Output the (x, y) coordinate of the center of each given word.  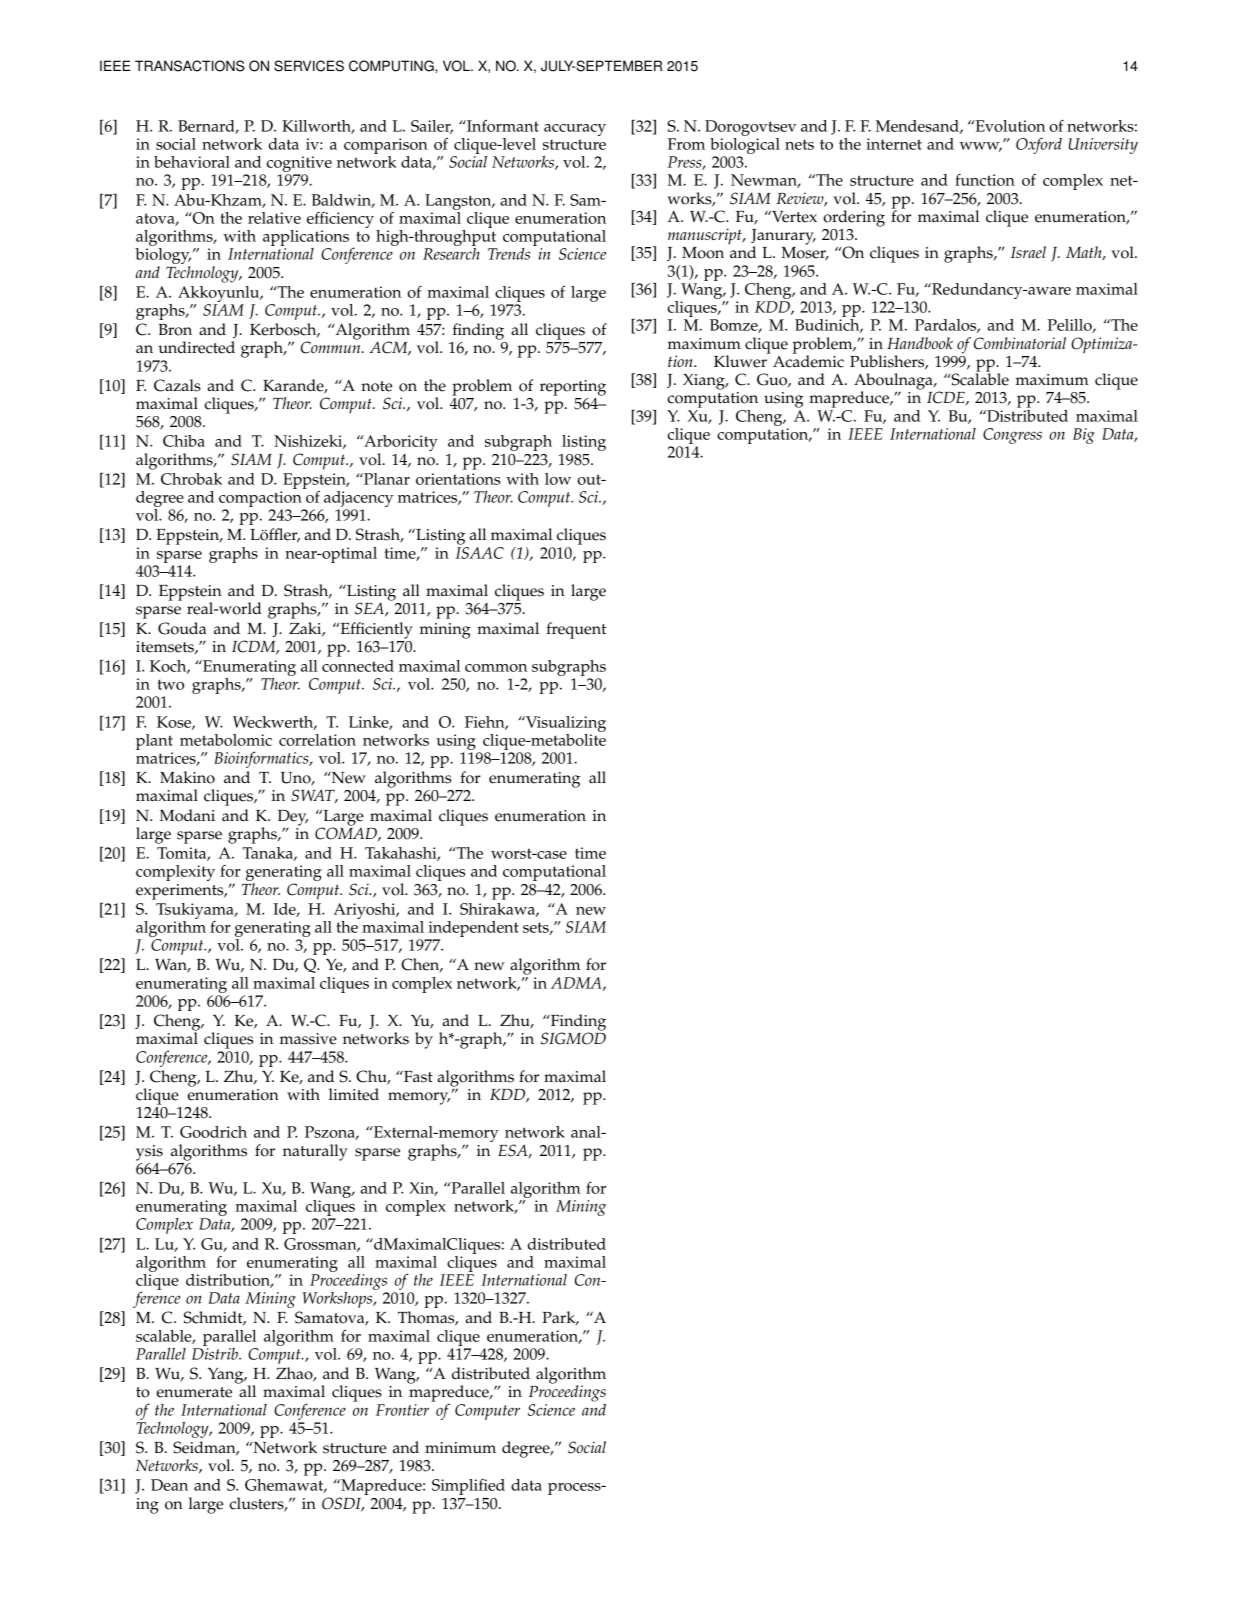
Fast (417, 1076)
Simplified (468, 1487)
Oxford (1039, 145)
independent (472, 930)
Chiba (184, 441)
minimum (460, 1447)
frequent (576, 630)
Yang (227, 1375)
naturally (315, 1152)
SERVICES (309, 66)
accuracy (575, 130)
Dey (293, 819)
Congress (1012, 436)
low (558, 479)
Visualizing (565, 725)
